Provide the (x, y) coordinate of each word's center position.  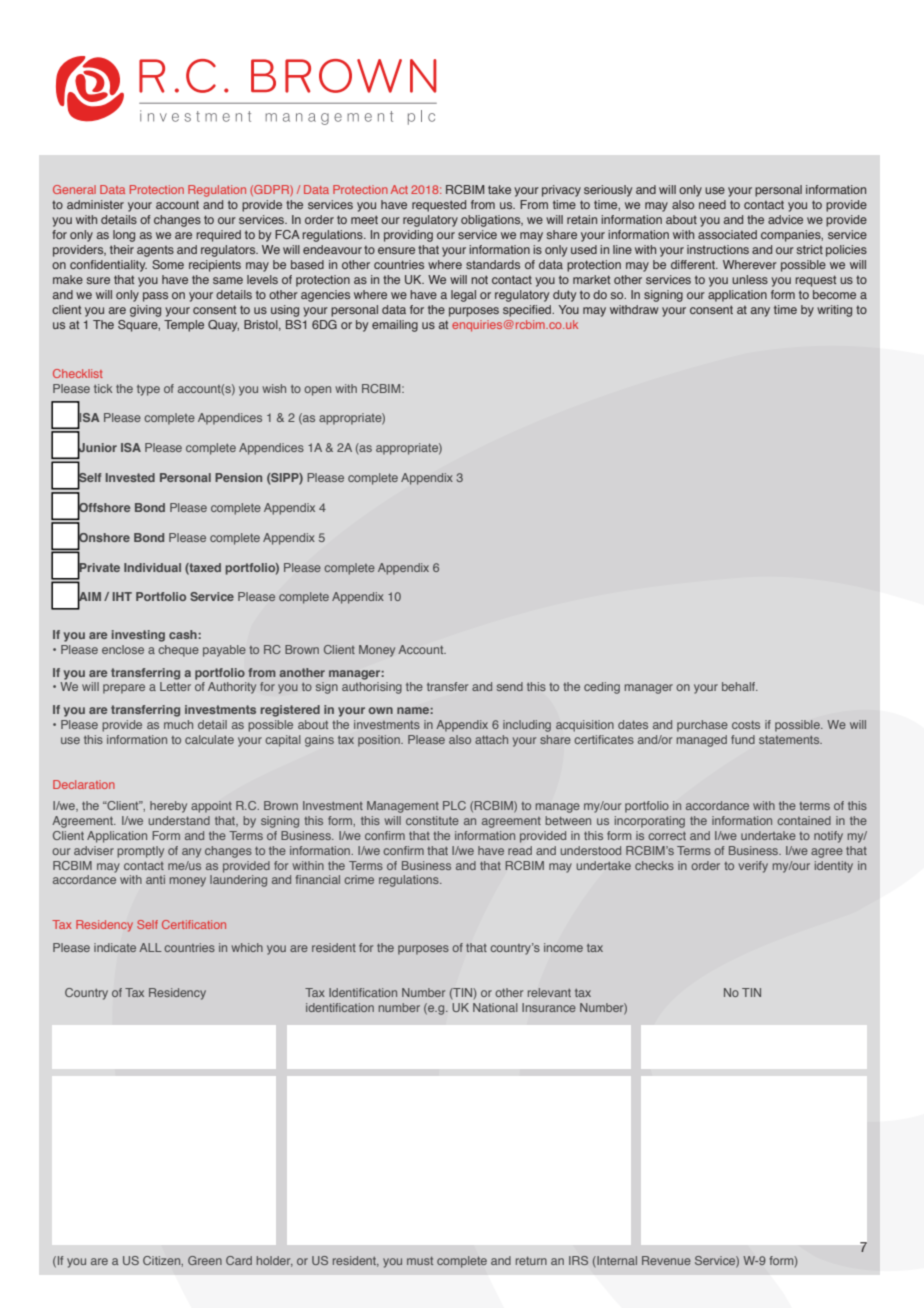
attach (491, 739)
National (495, 1007)
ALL (150, 947)
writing (834, 311)
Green (205, 1260)
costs (746, 724)
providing (408, 236)
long (124, 236)
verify (753, 867)
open (317, 391)
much (178, 724)
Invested (130, 477)
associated (727, 234)
